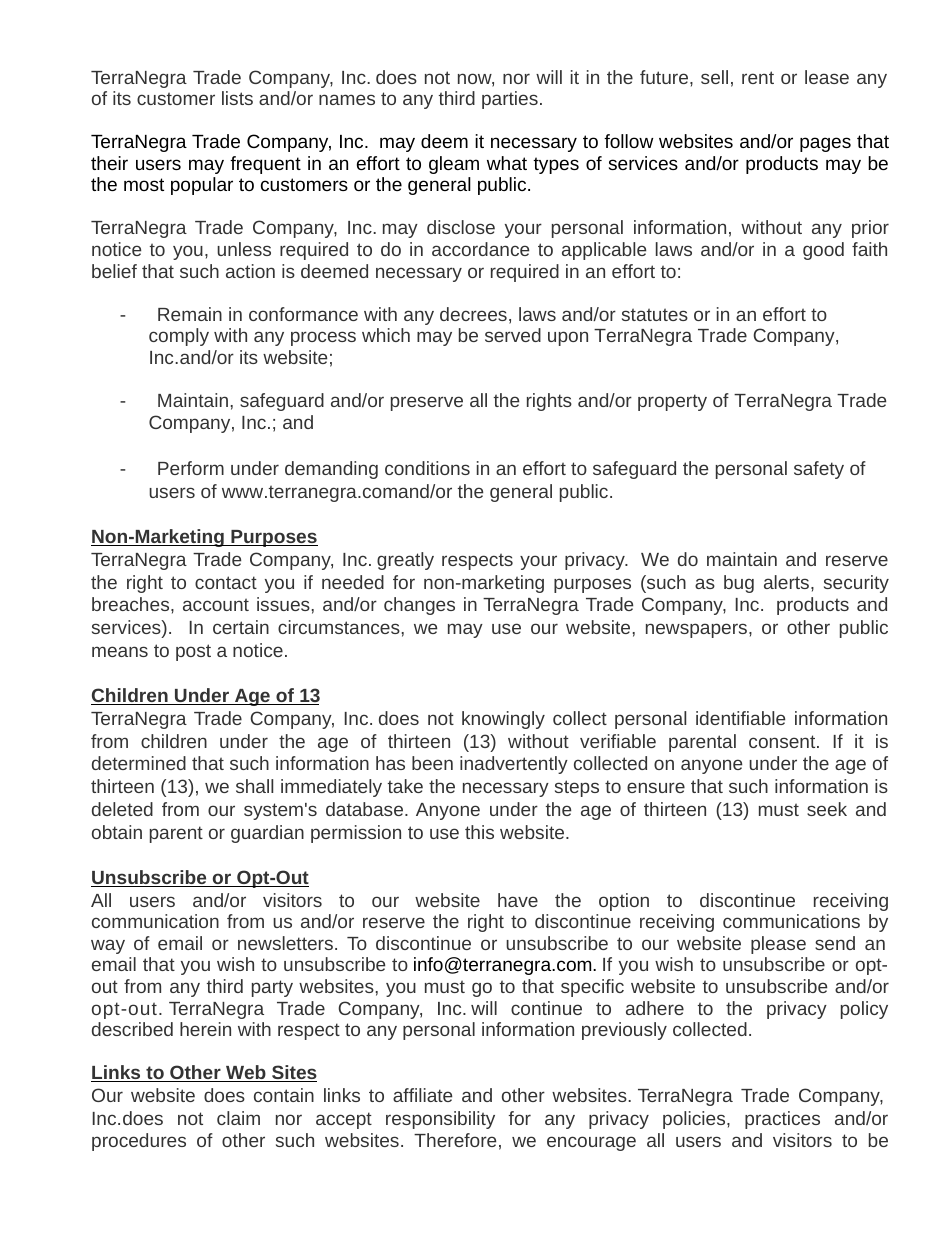 The image size is (952, 1233). I want to click on served, so click(513, 335).
